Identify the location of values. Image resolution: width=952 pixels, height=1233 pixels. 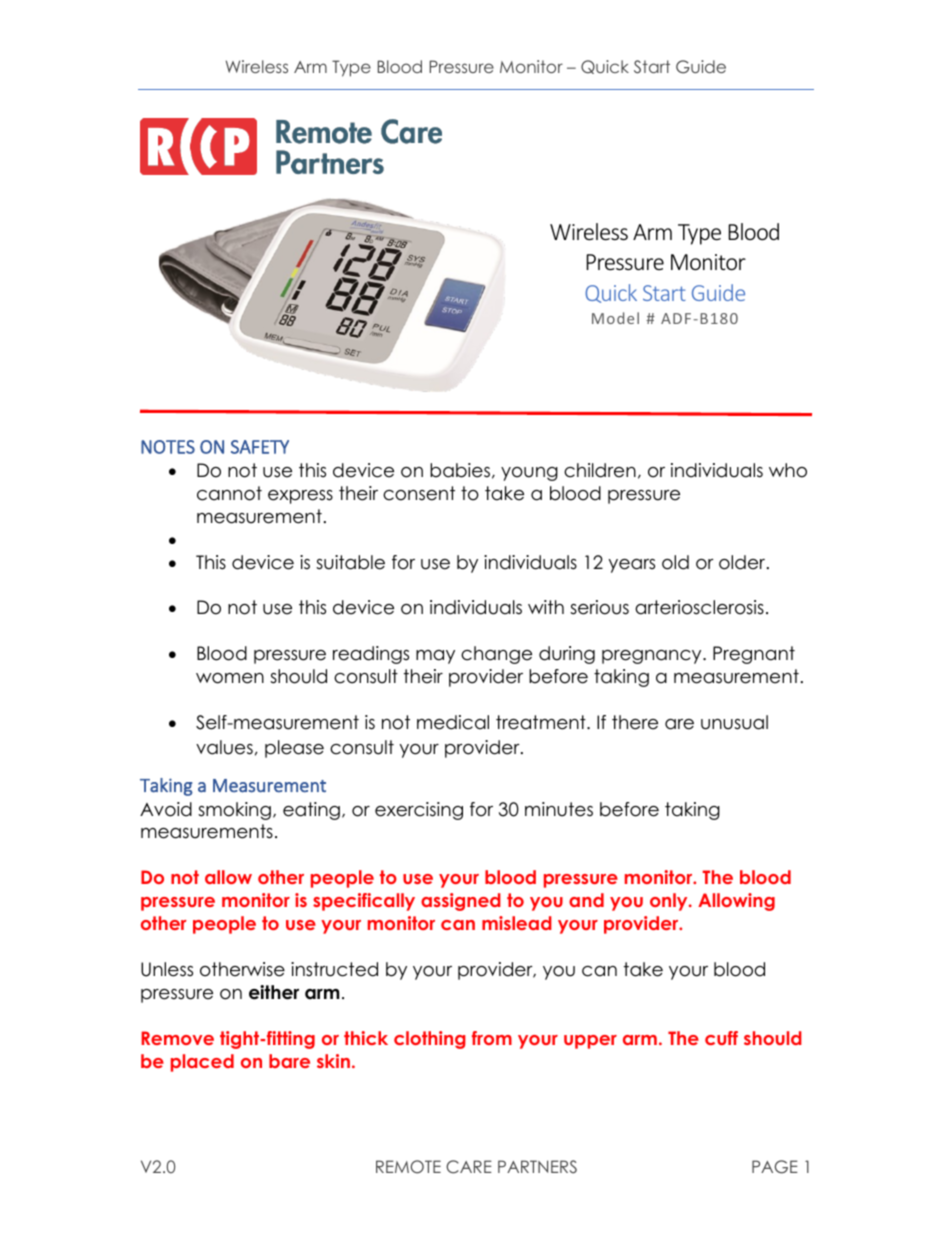
(224, 747).
